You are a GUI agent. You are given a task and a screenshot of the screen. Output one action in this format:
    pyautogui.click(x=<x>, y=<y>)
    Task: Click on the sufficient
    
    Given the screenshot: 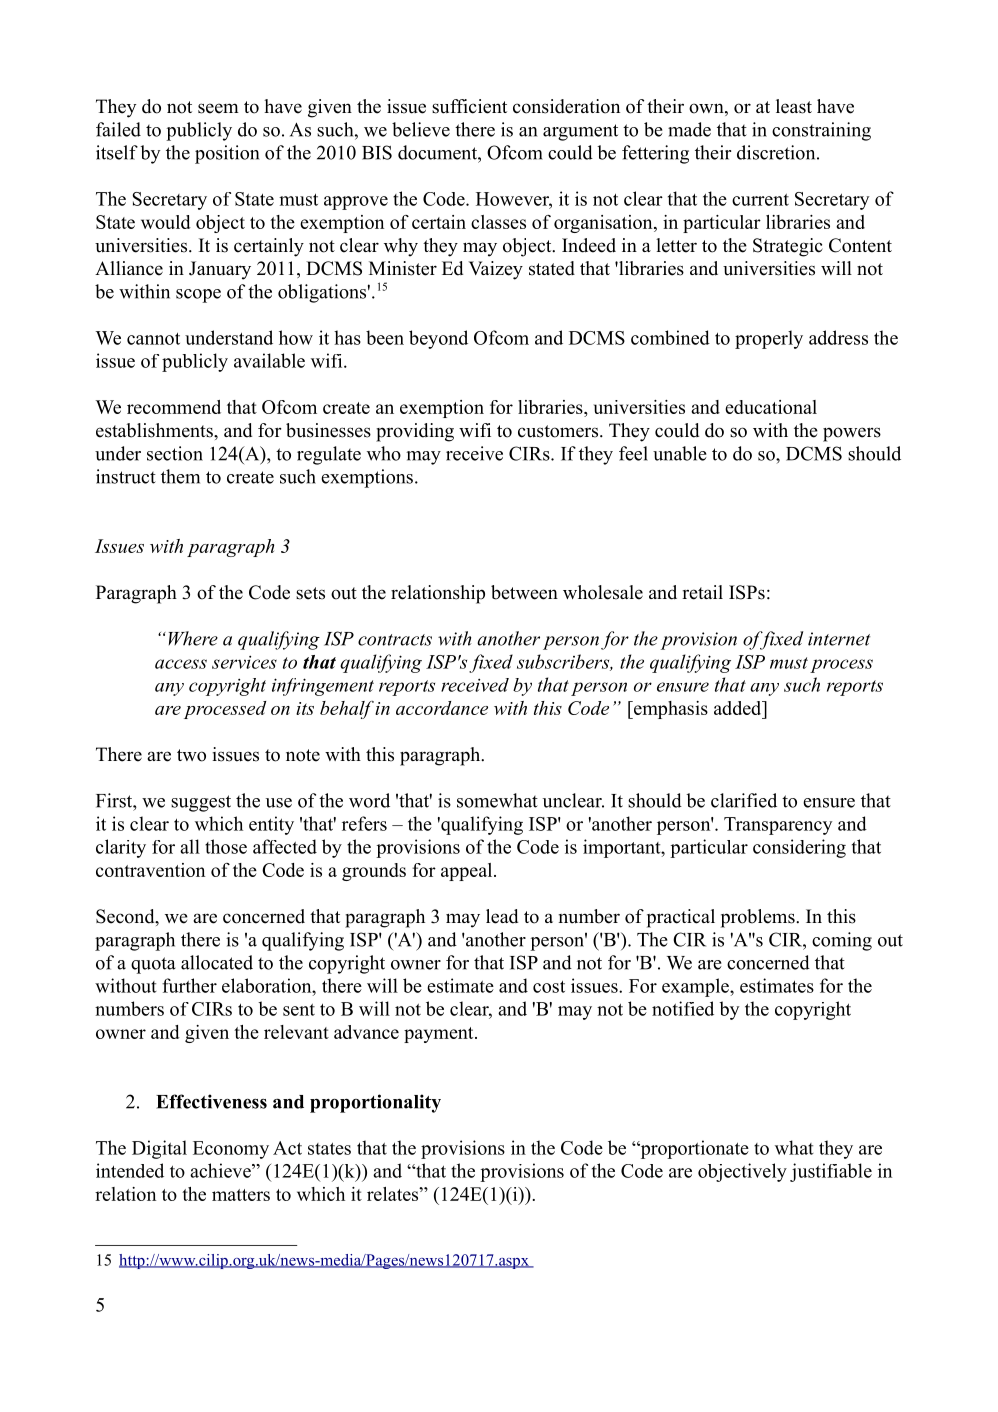 What is the action you would take?
    pyautogui.click(x=469, y=106)
